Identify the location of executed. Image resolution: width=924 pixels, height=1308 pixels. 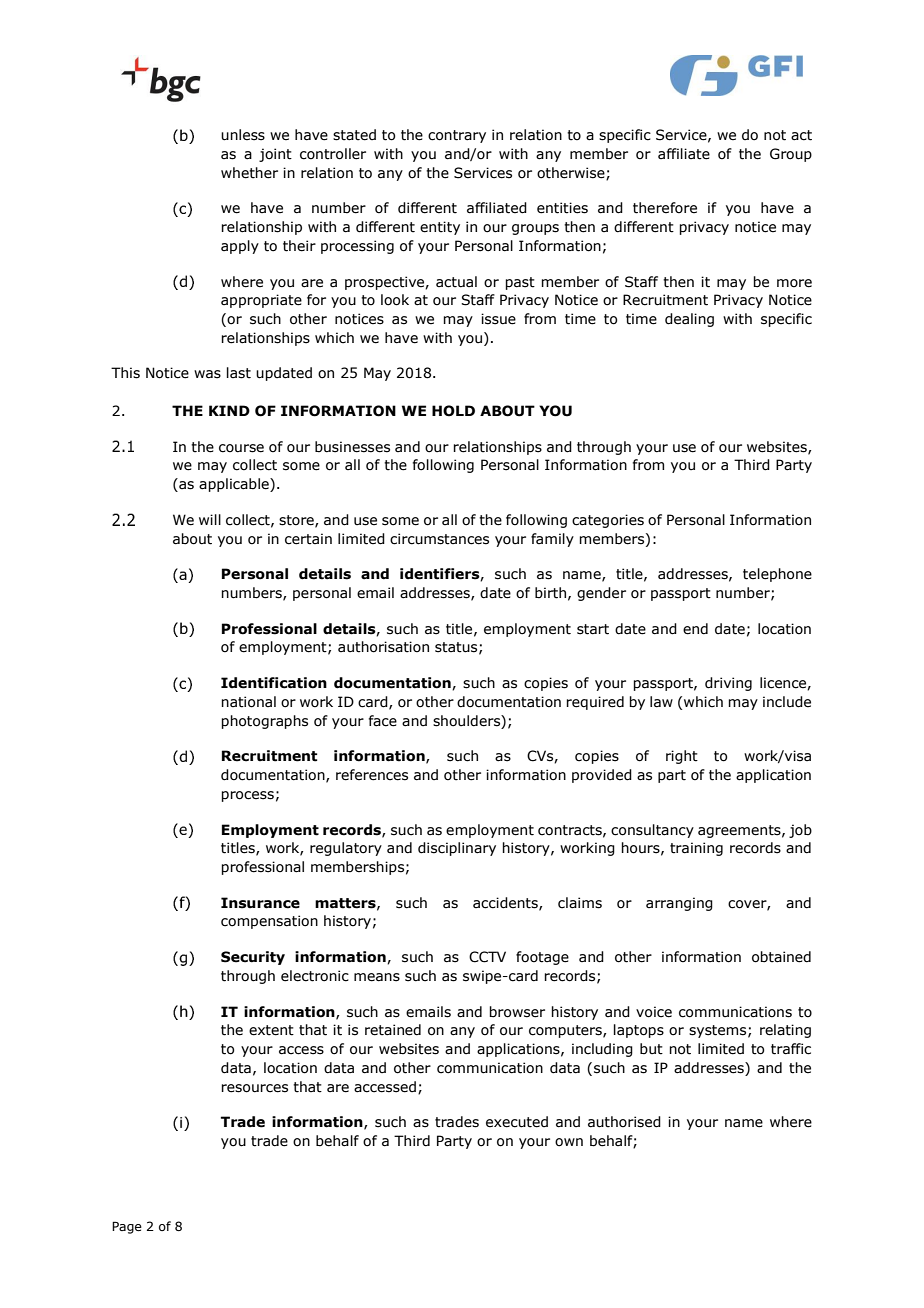
(517, 1122).
